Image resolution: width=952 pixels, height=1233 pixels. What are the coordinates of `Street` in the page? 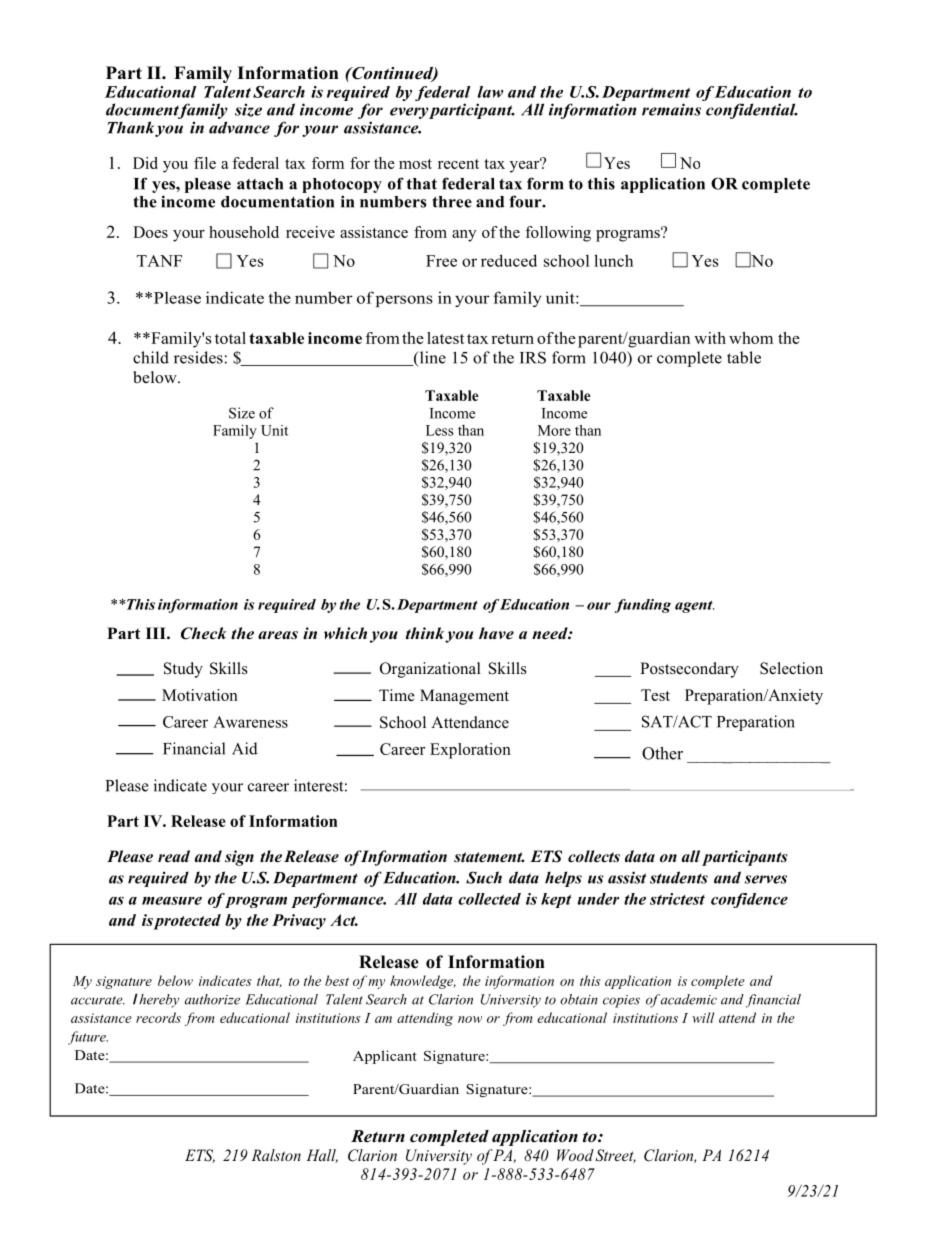 It's located at (615, 1156).
